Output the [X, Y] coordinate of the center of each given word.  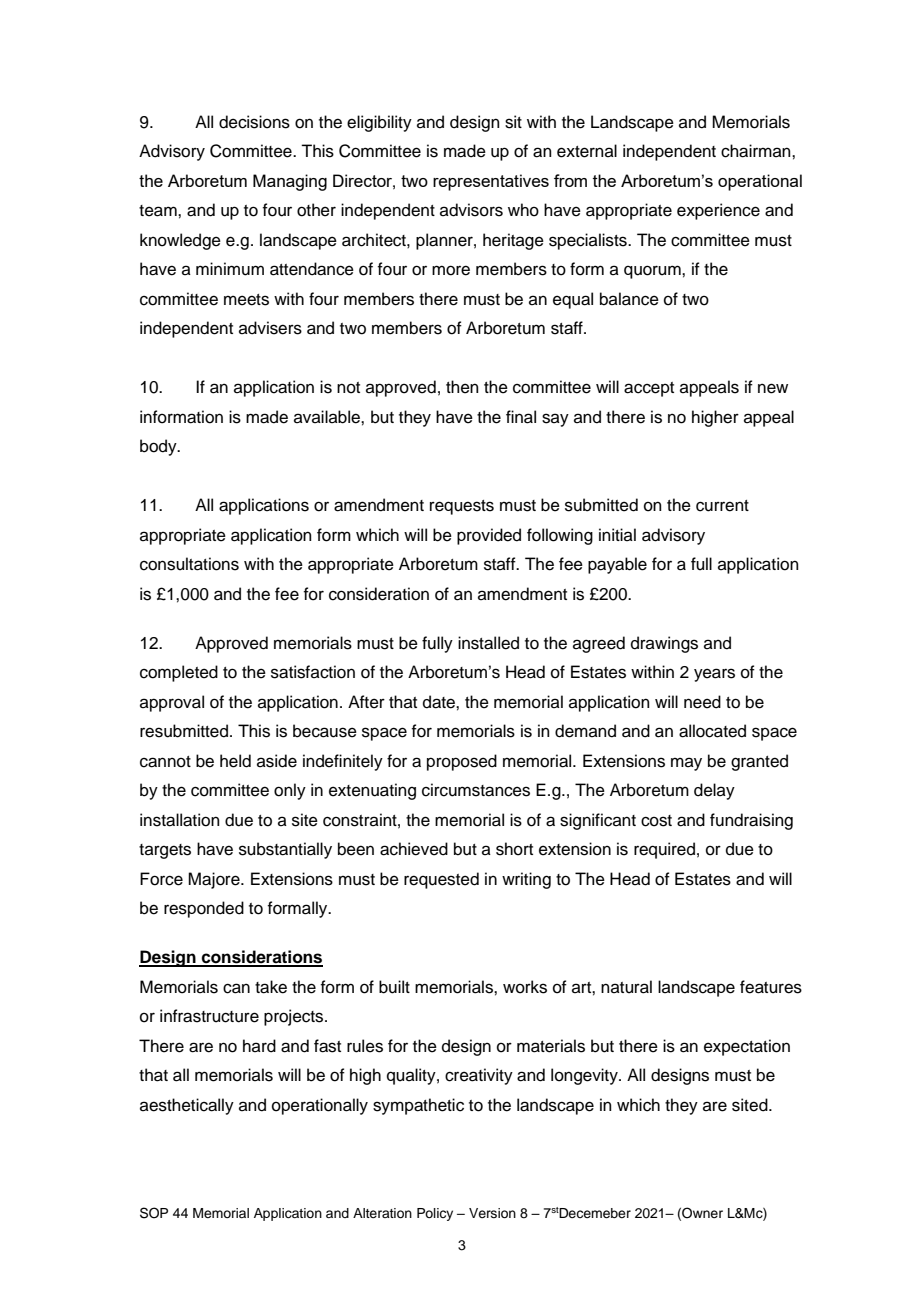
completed [179, 673]
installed [488, 643]
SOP [154, 1213]
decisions [254, 122]
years [714, 675]
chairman [757, 151]
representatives [491, 182]
